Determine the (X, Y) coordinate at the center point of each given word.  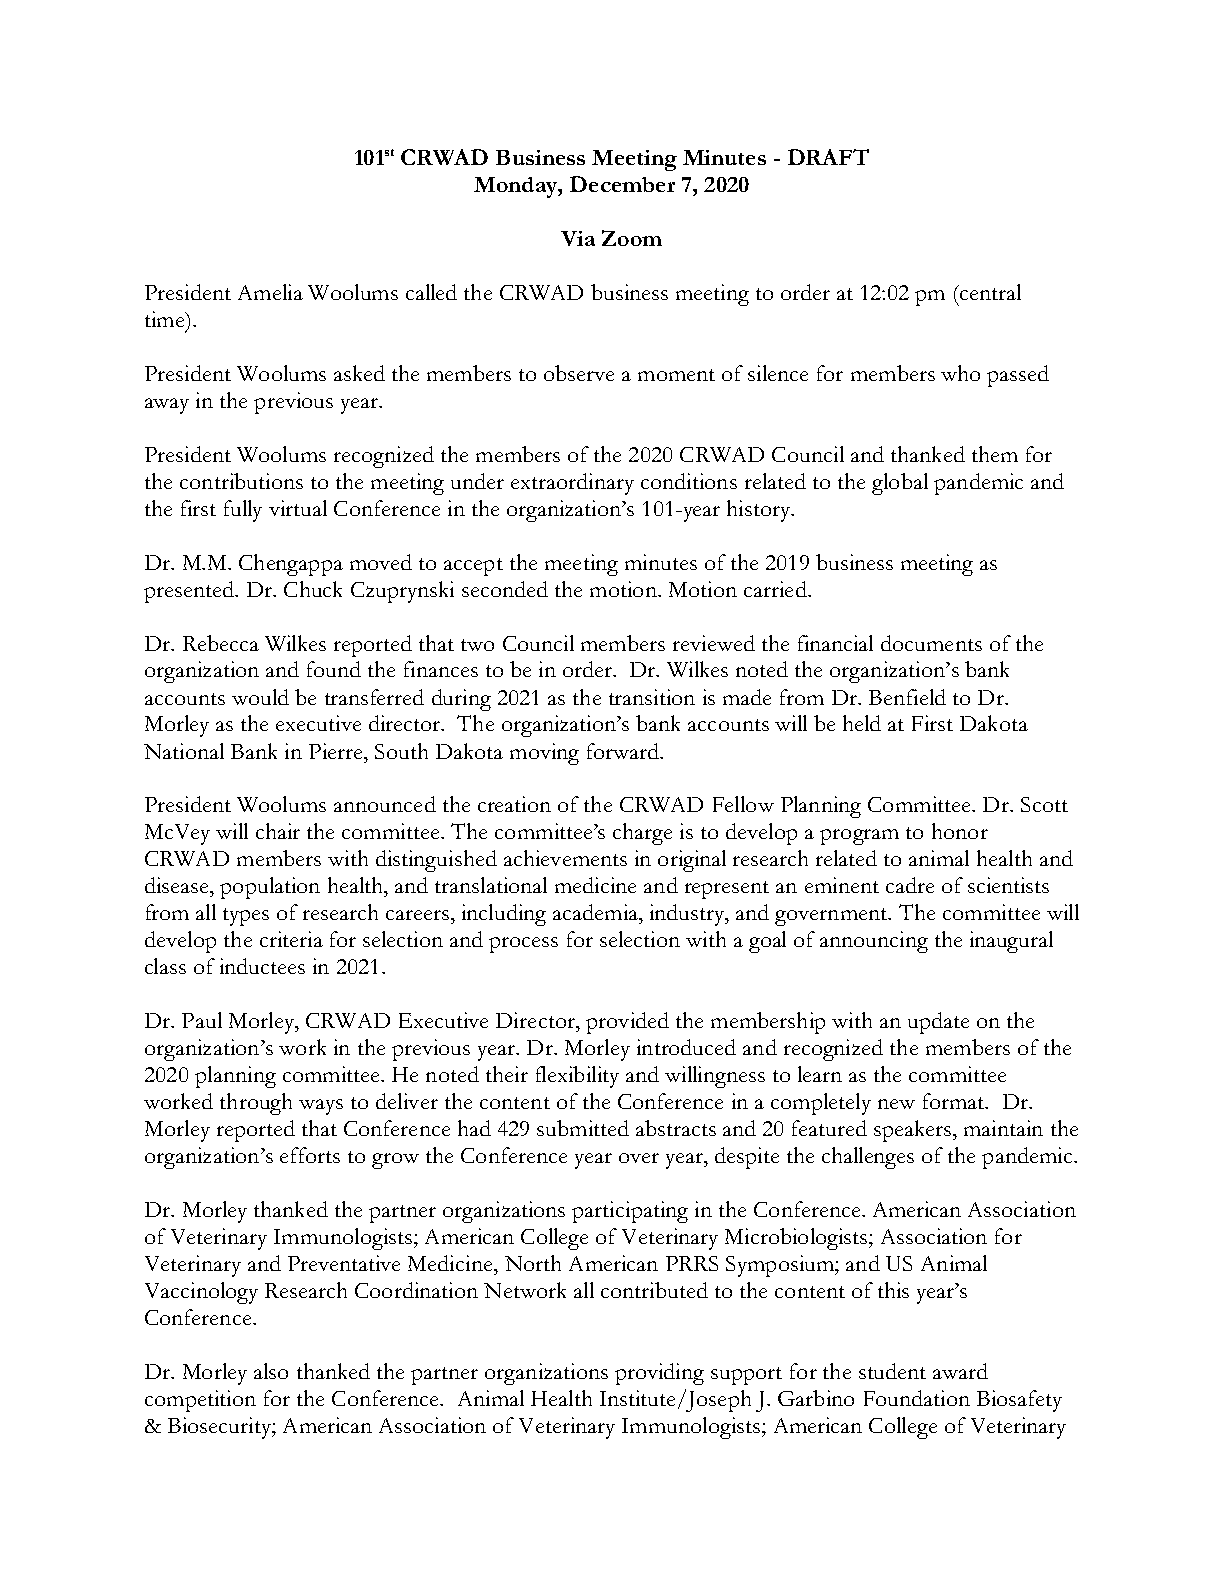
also (271, 1371)
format (955, 1101)
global (900, 484)
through (256, 1104)
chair (278, 831)
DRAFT (828, 157)
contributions (241, 481)
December (622, 184)
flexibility (577, 1077)
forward (624, 751)
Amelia (270, 292)
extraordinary (572, 484)
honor (960, 831)
